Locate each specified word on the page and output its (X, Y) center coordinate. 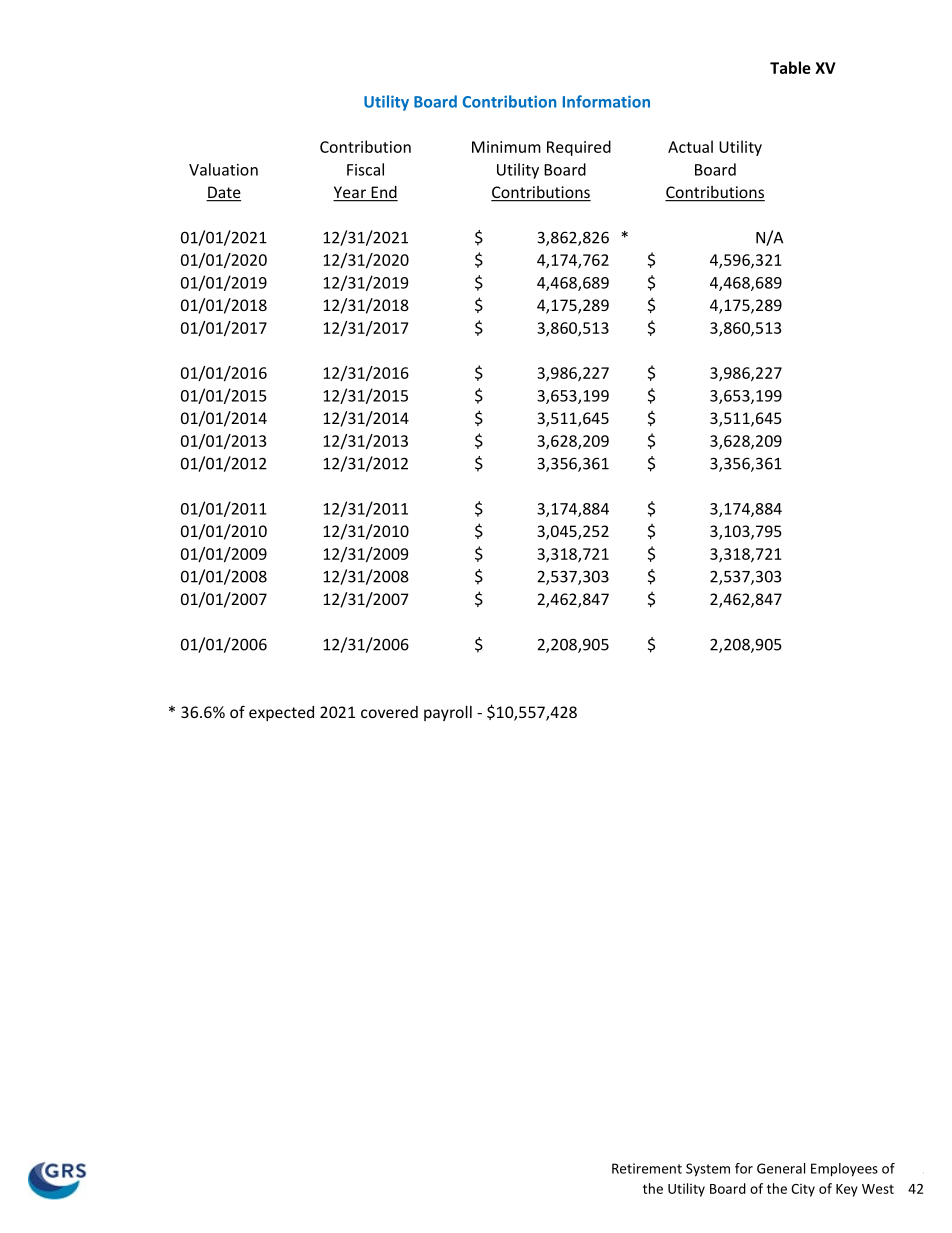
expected (281, 713)
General (781, 1168)
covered (389, 712)
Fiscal (365, 169)
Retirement (647, 1168)
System (708, 1170)
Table (790, 67)
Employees (844, 1170)
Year (350, 193)
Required (579, 148)
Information (606, 101)
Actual (690, 146)
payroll (448, 713)
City (803, 1190)
